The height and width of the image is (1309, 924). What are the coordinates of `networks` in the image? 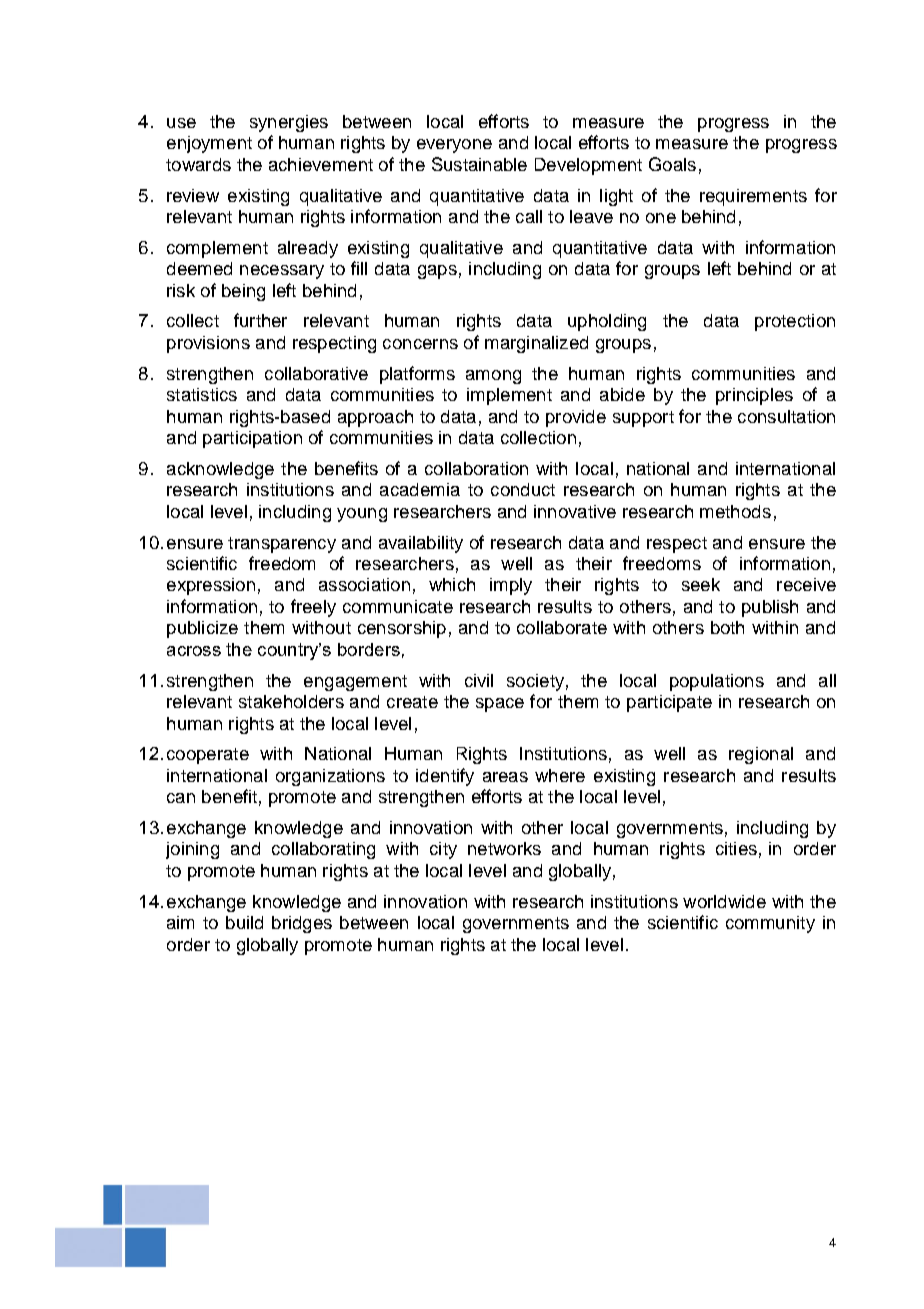 It's located at (504, 848).
